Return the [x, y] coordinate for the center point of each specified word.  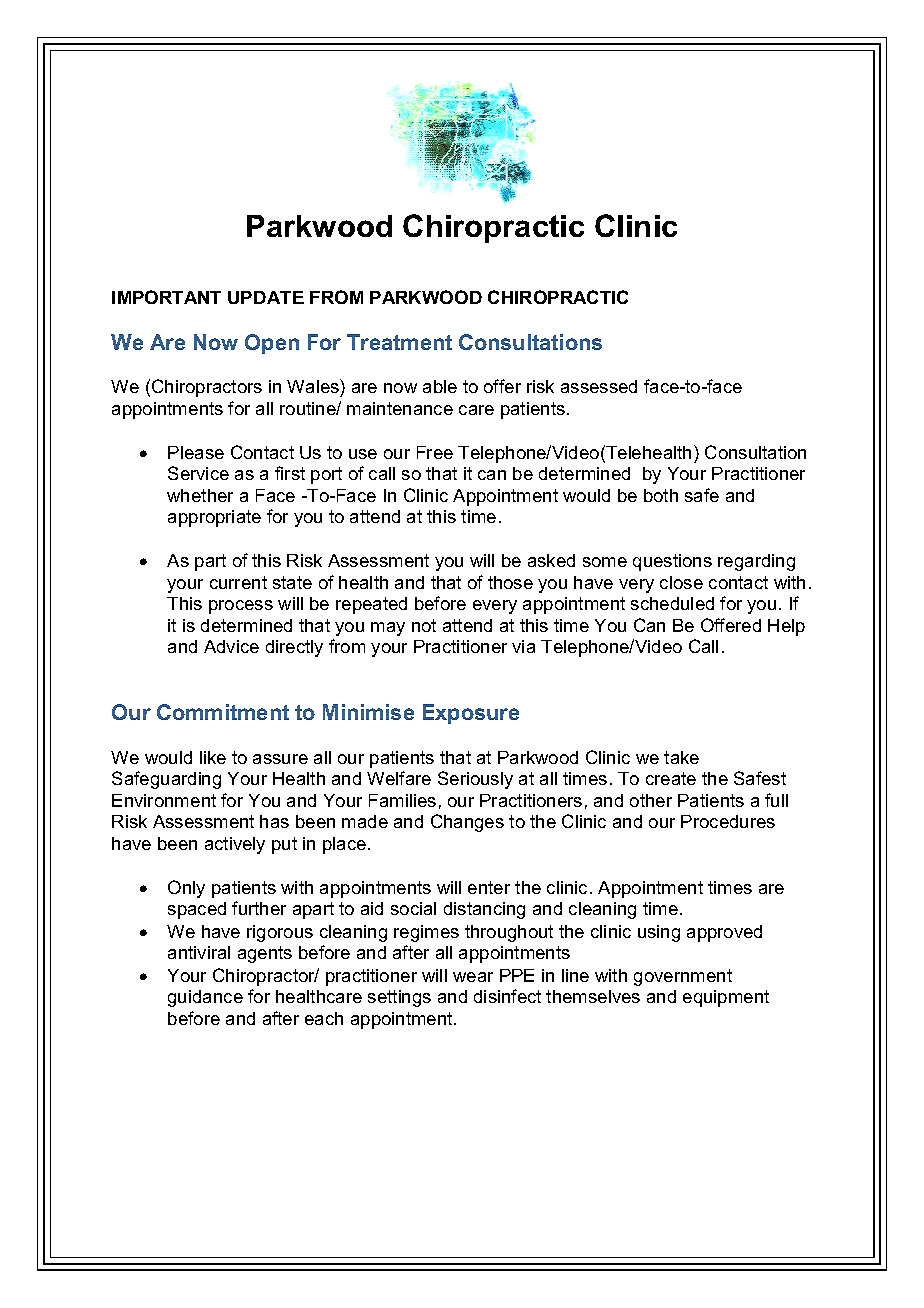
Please [196, 452]
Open [272, 344]
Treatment [399, 342]
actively [235, 845]
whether [200, 495]
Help [786, 627]
